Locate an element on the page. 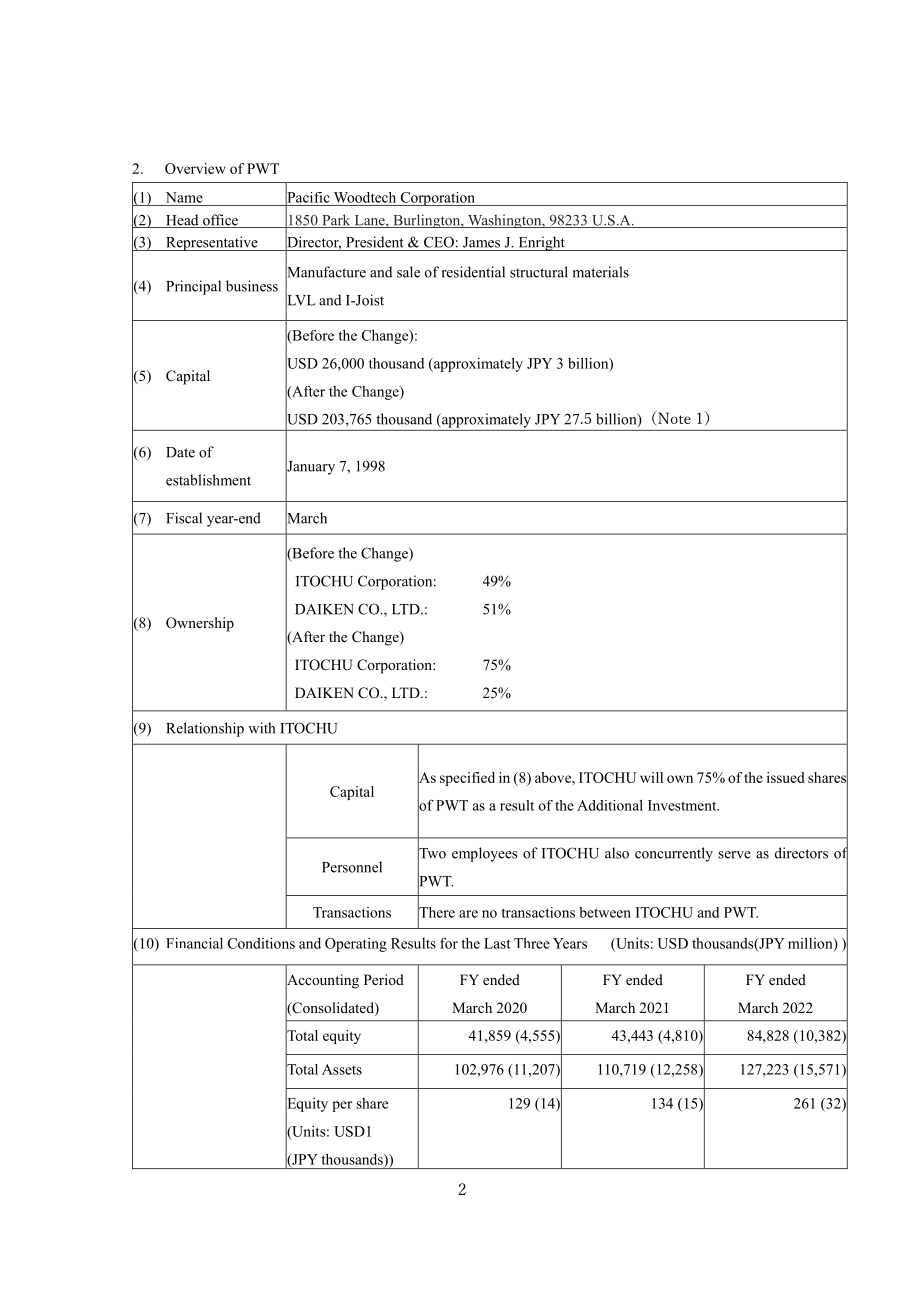 The height and width of the image is (1308, 924). Ownership is located at coordinates (200, 624).
